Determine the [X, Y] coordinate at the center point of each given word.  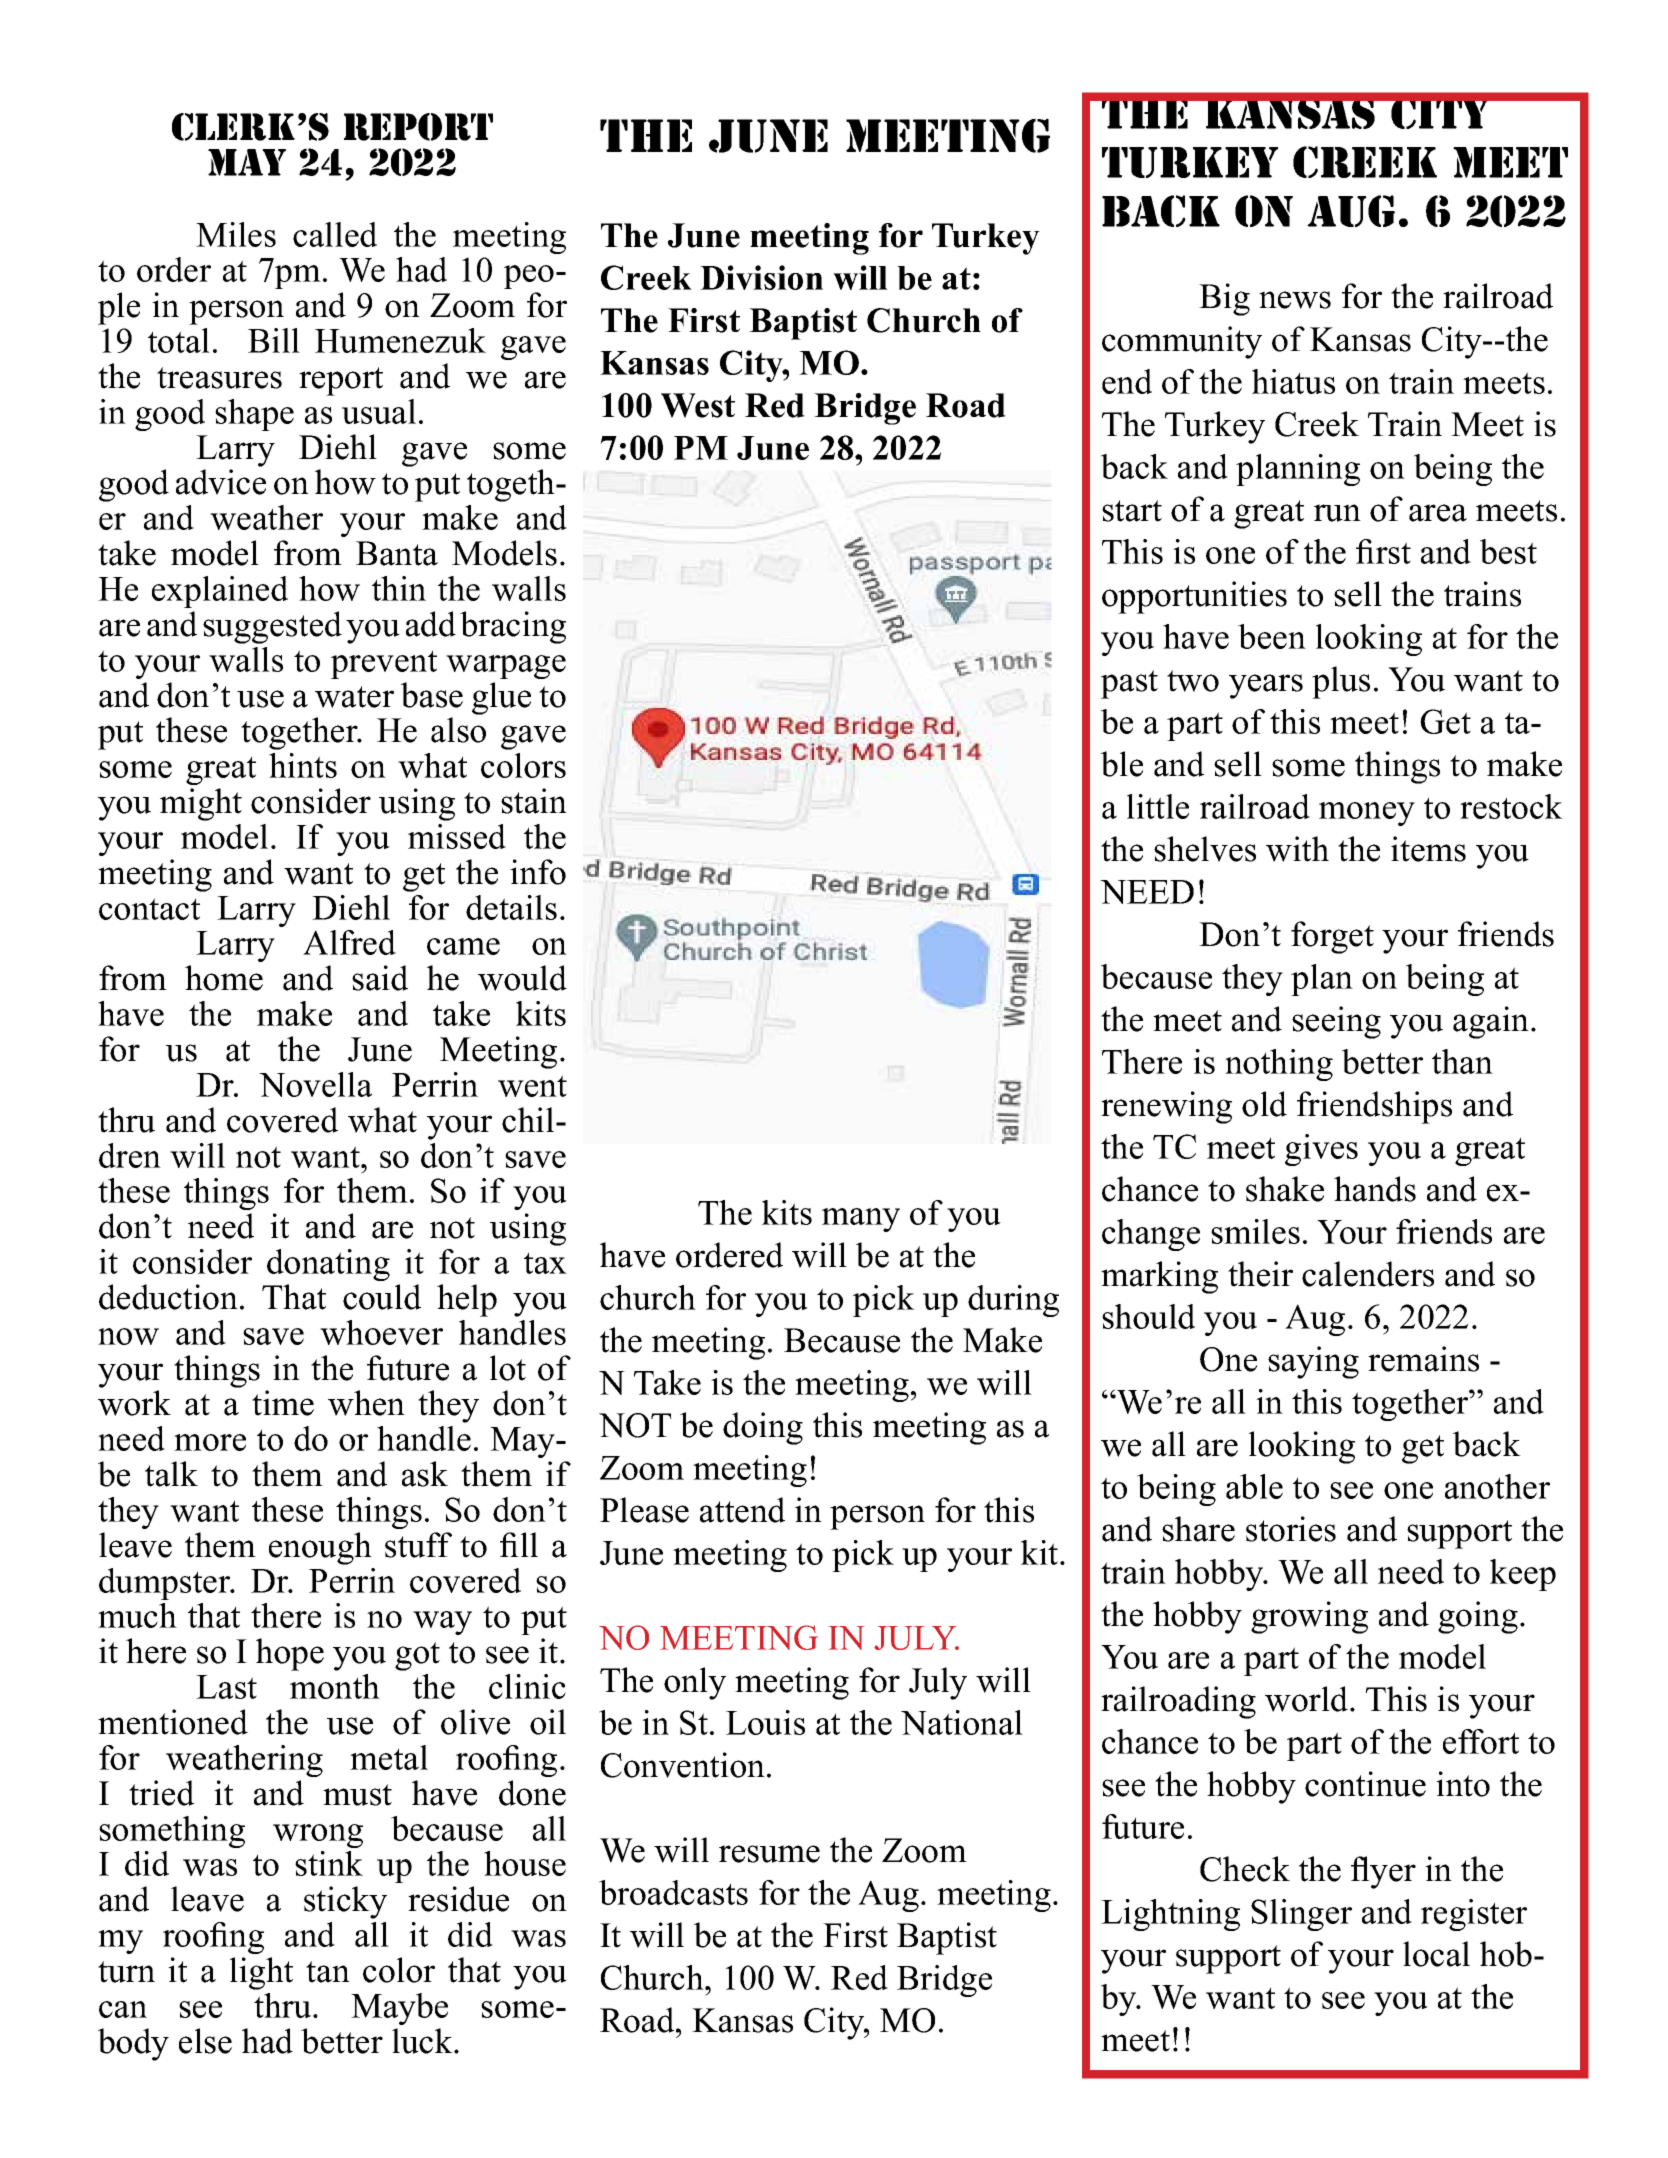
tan [328, 1972]
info [538, 872]
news [1295, 300]
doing [763, 1428]
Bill [274, 340]
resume [769, 1854]
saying [1313, 1362]
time [283, 1403]
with [1297, 849]
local [1436, 1954]
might [201, 804]
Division [761, 277]
